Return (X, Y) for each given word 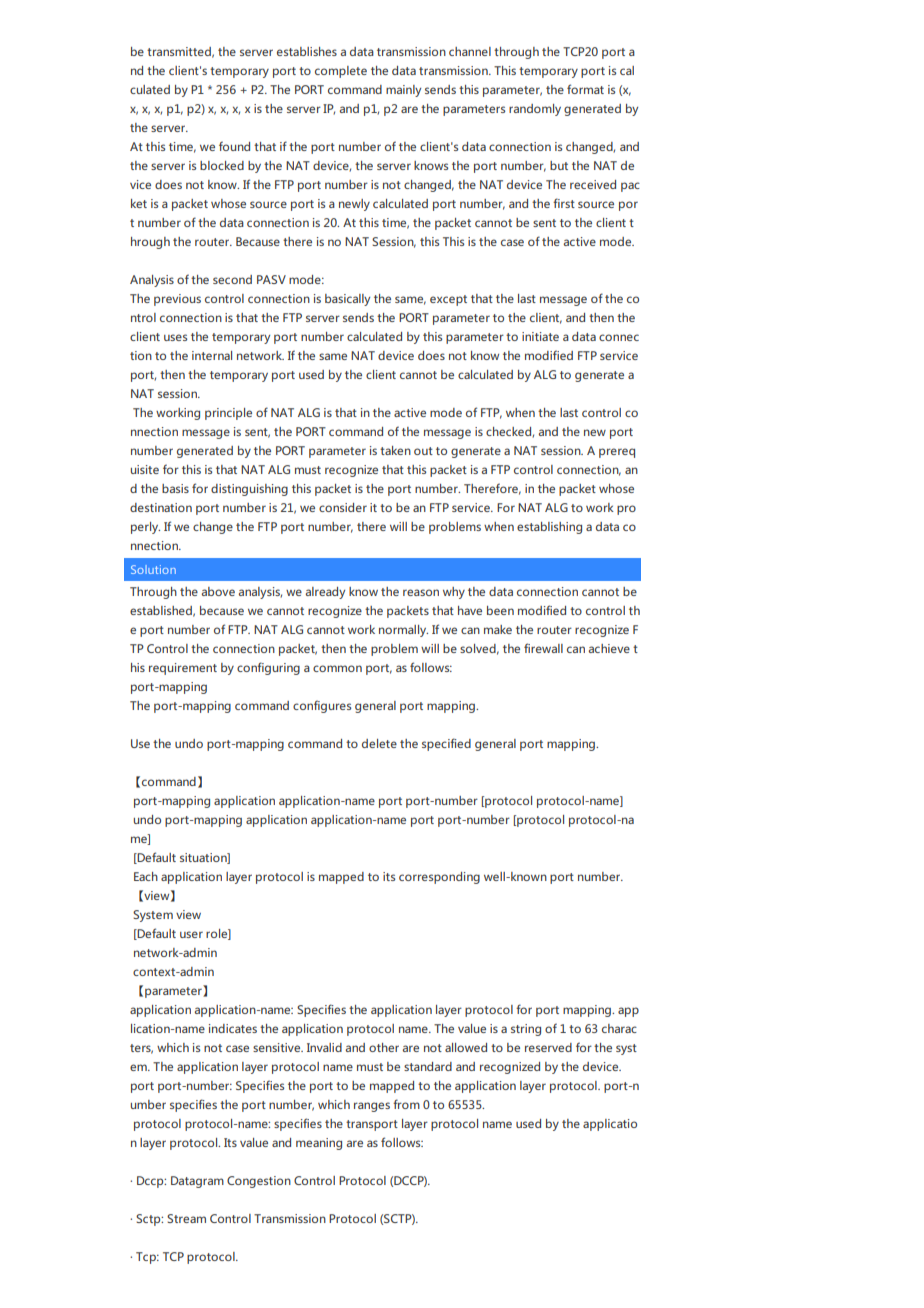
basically (347, 300)
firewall (543, 648)
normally (403, 631)
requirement (183, 669)
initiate (540, 336)
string (526, 1030)
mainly (403, 91)
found (234, 146)
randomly (535, 110)
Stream (186, 1218)
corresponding (439, 878)
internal (212, 355)
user (191, 934)
